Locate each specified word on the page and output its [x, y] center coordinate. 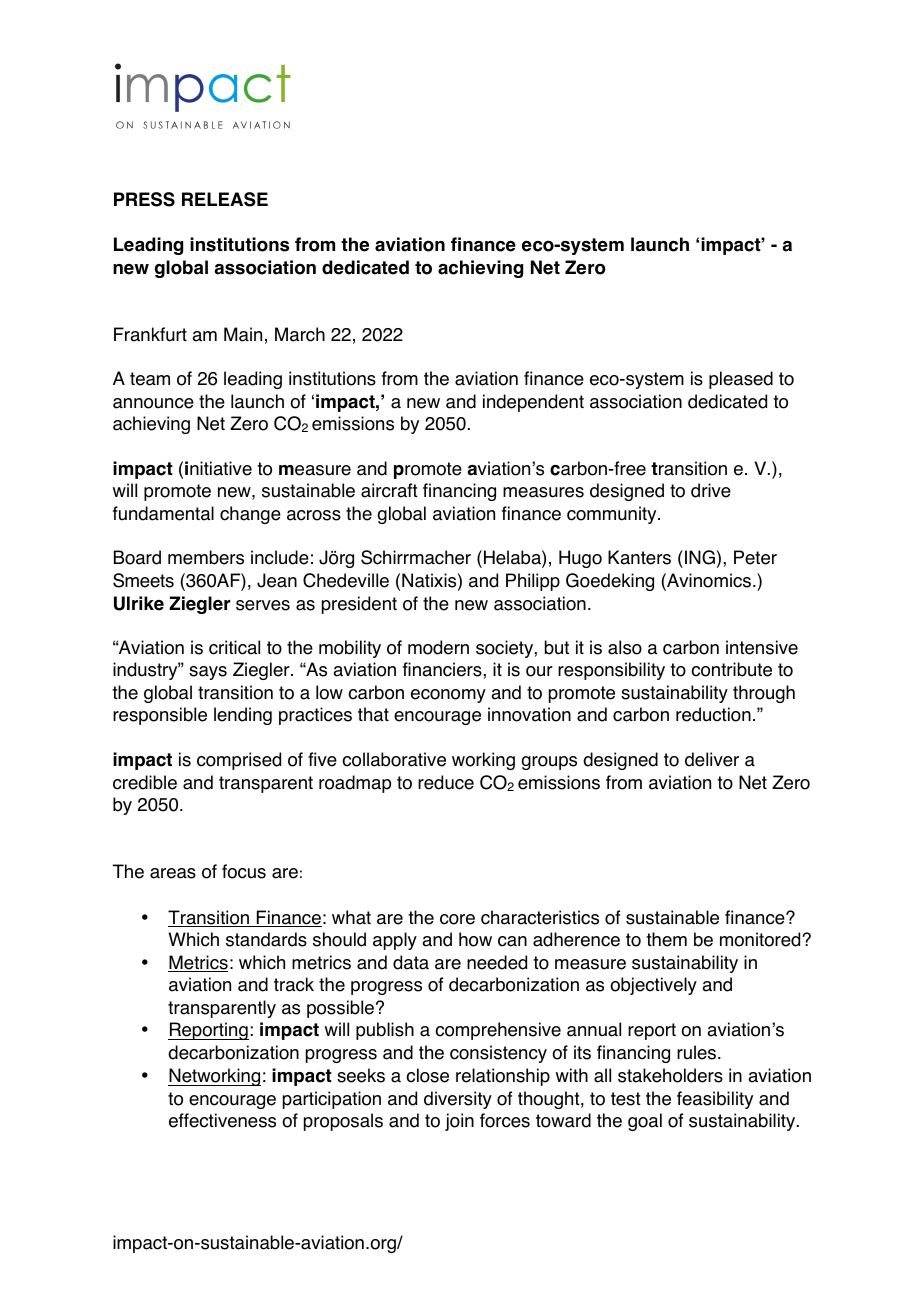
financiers [443, 669]
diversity [458, 1100]
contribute [731, 669]
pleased [741, 380]
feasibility [715, 1100]
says [208, 673]
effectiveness [222, 1120]
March [300, 334]
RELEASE [225, 199]
